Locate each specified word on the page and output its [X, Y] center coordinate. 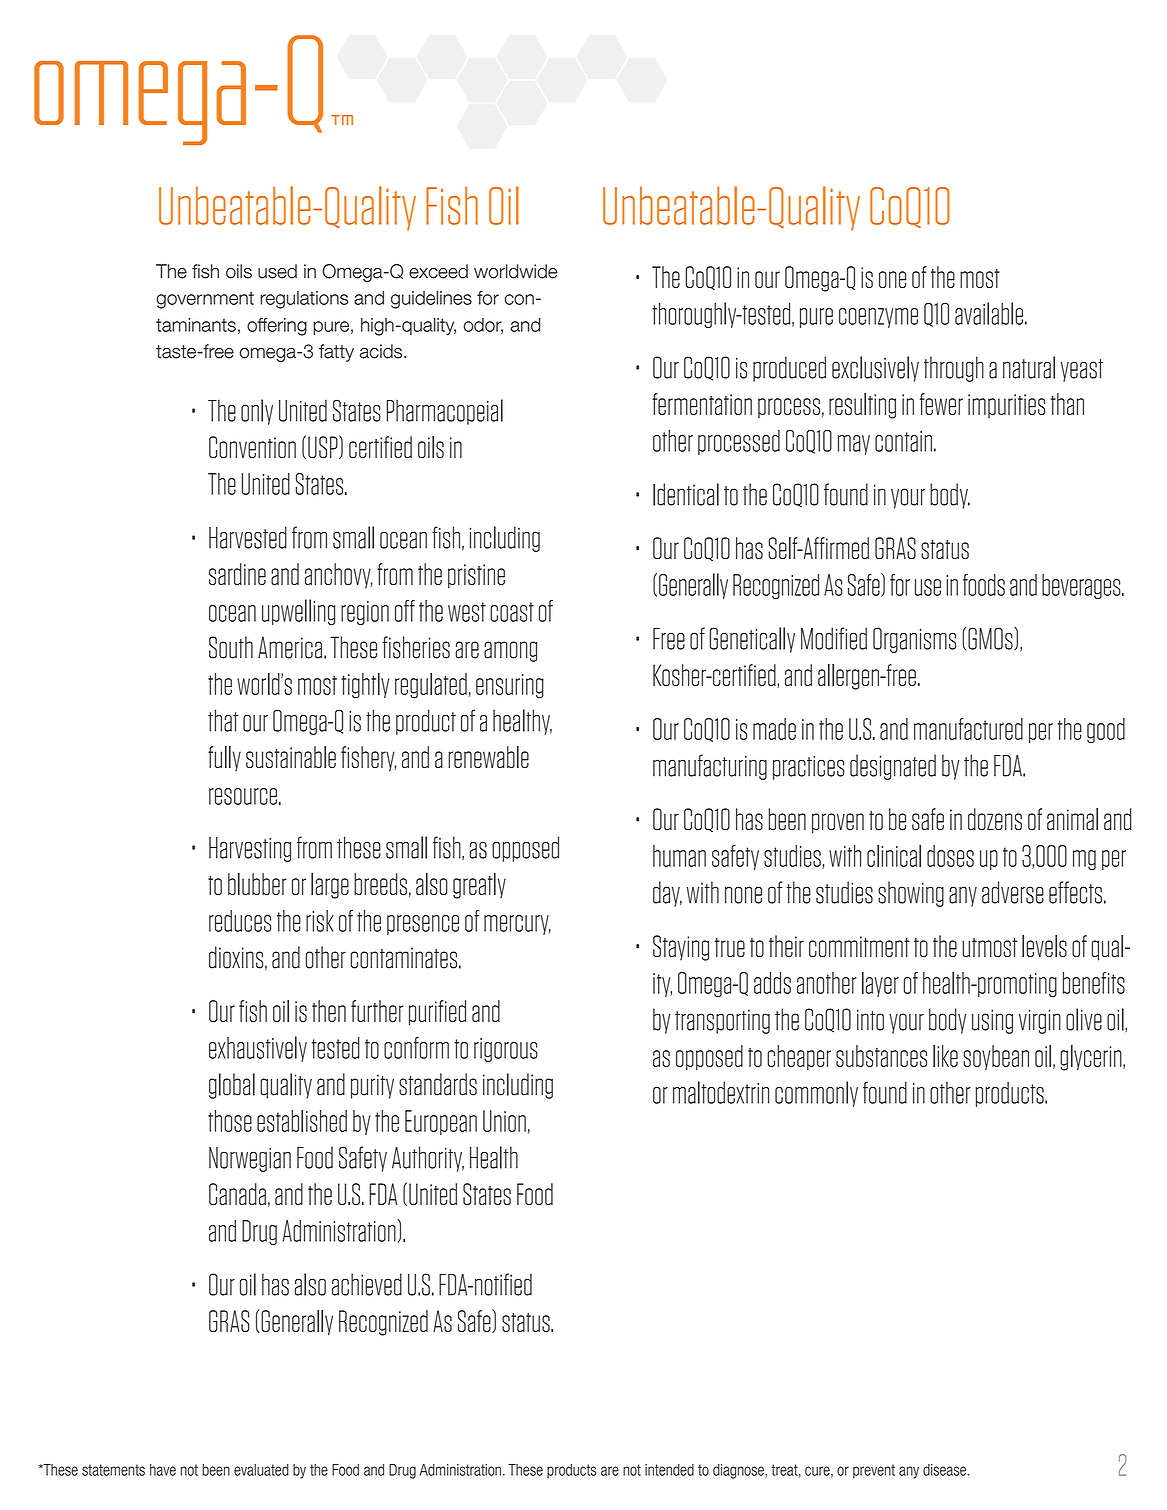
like [945, 1056]
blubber [257, 884]
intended [669, 1470]
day [667, 894]
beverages [1082, 586]
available [989, 313]
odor [483, 326]
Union [504, 1121]
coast [512, 612]
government [205, 300]
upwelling [298, 612]
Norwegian [250, 1159]
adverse [1013, 892]
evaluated [261, 1470]
